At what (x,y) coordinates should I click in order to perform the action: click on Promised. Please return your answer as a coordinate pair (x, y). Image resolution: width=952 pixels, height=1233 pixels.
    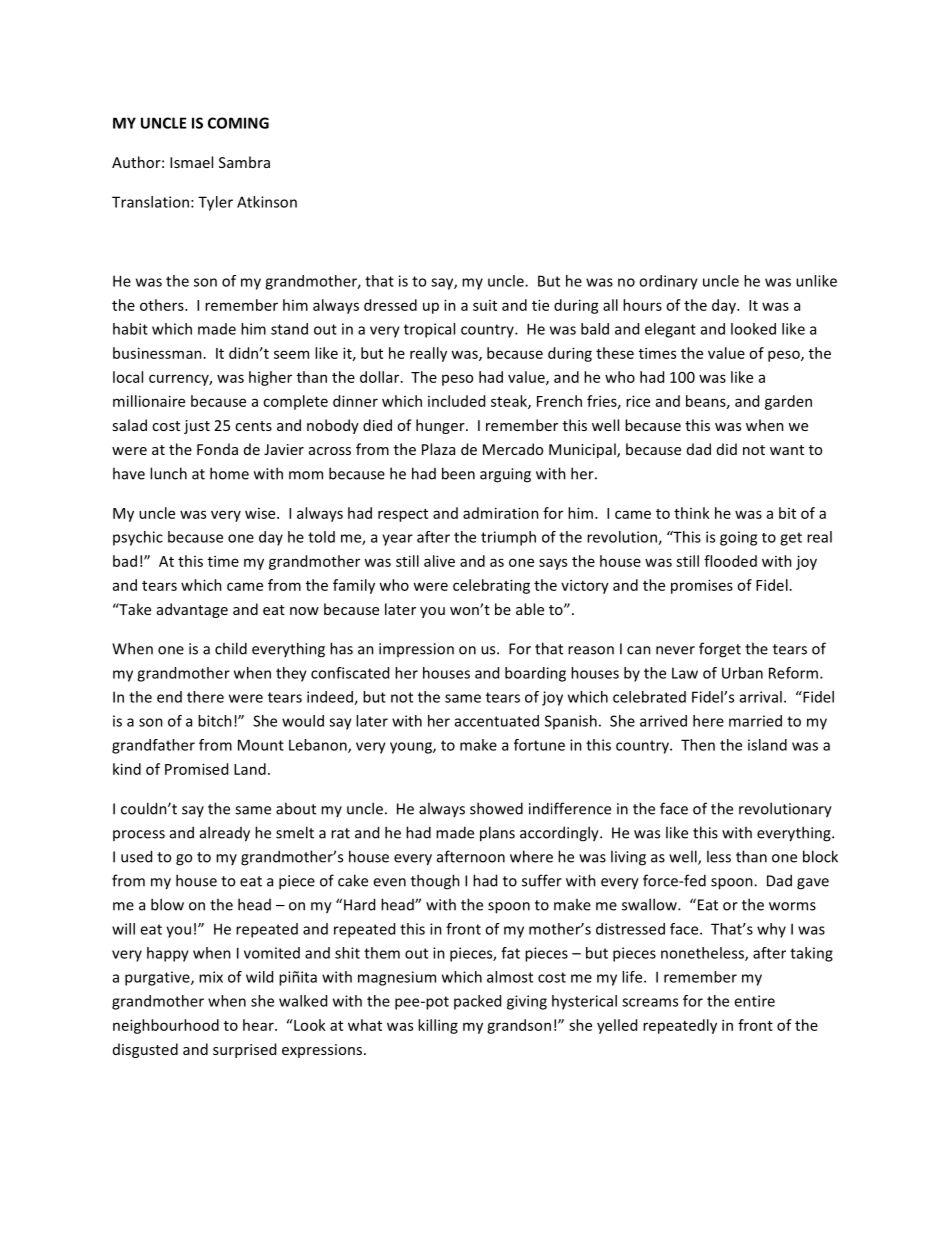
    Looking at the image, I should click on (196, 769).
